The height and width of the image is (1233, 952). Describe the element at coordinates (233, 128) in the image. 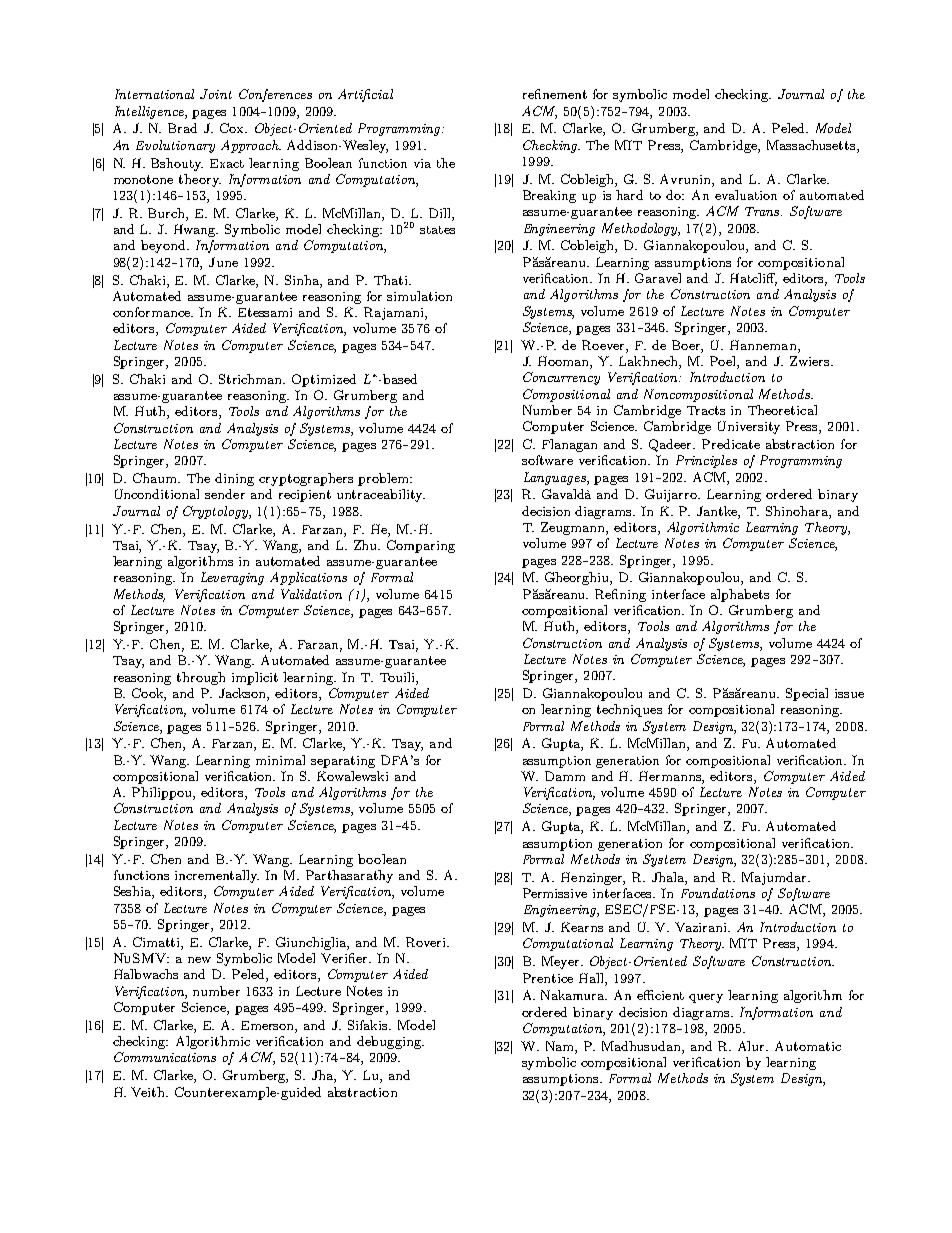

I see `Cox` at that location.
